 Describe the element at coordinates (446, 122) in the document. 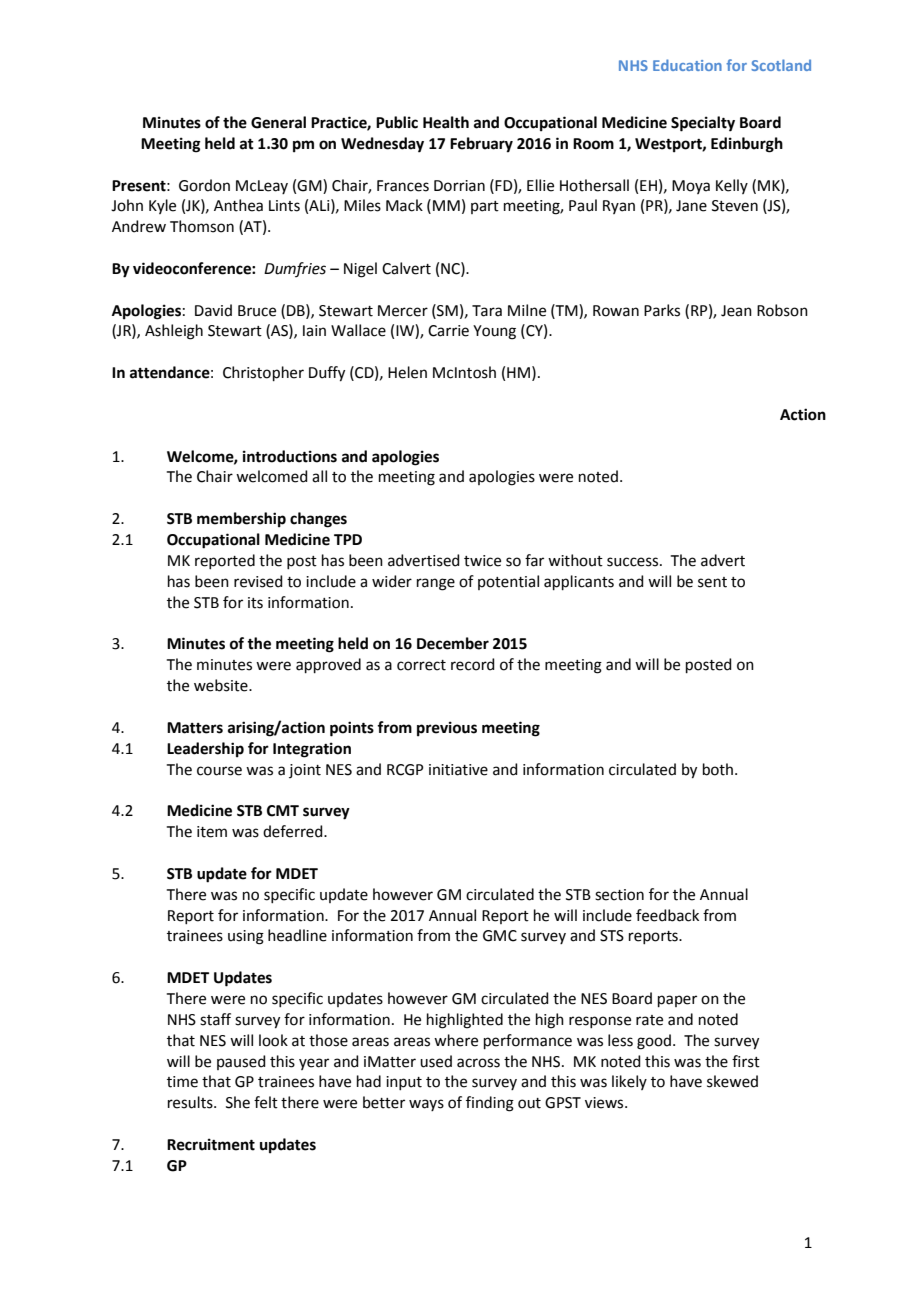

I see `Health` at that location.
